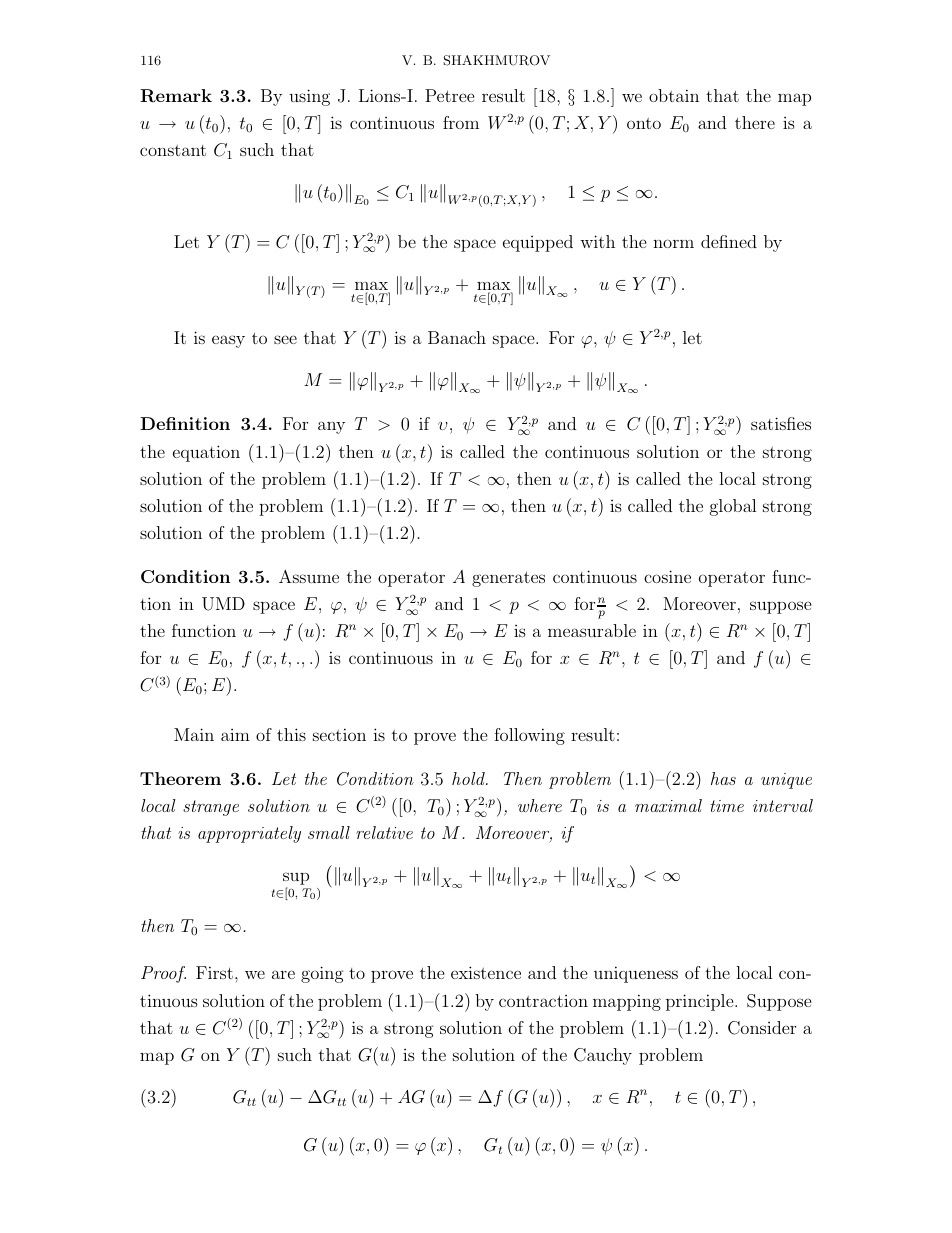 Image resolution: width=952 pixels, height=1233 pixels. Describe the element at coordinates (733, 507) in the document. I see `global` at that location.
